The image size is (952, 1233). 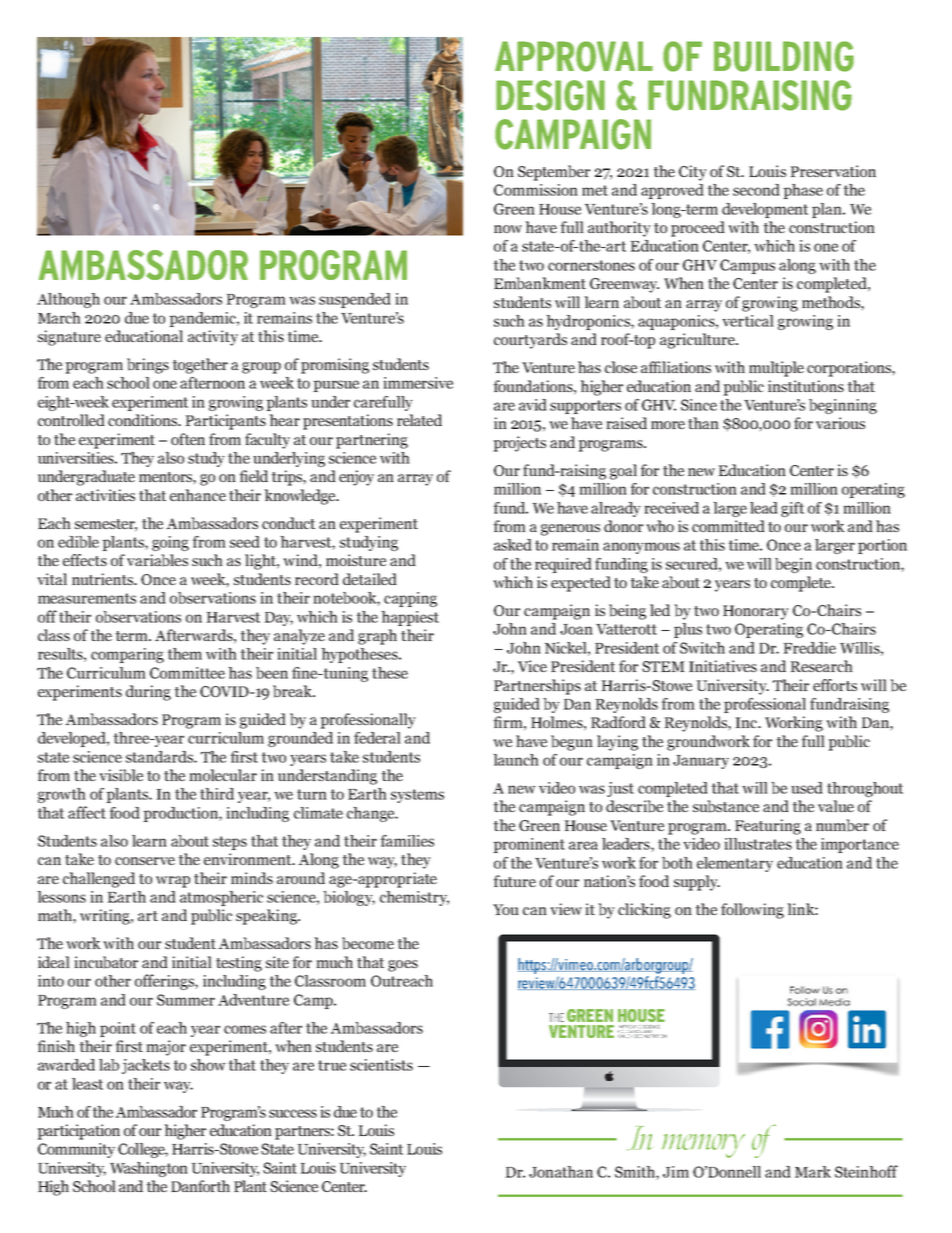 I want to click on BUILDING, so click(x=784, y=56).
